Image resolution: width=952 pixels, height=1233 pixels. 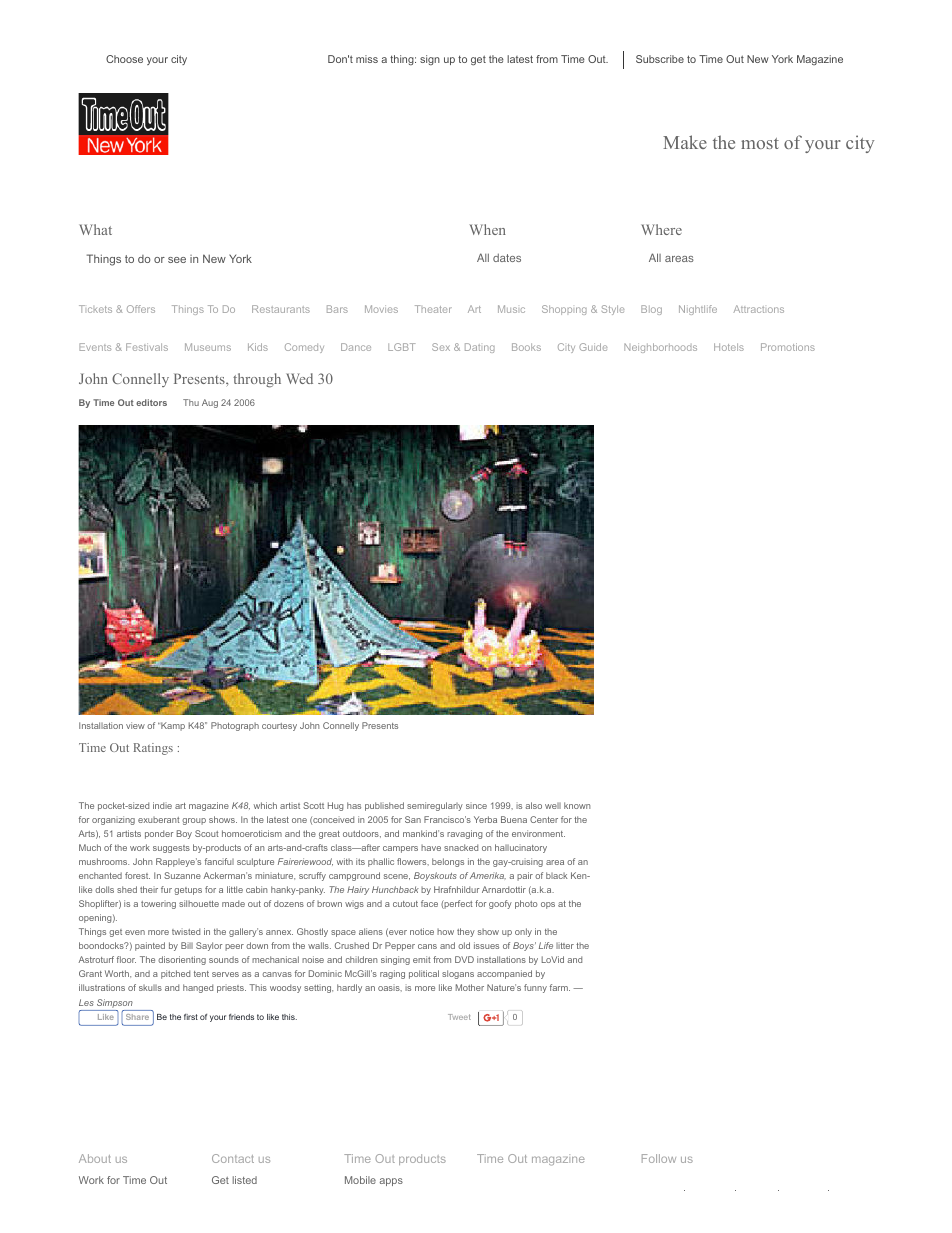 What do you see at coordinates (577, 805) in the screenshot?
I see `known` at bounding box center [577, 805].
